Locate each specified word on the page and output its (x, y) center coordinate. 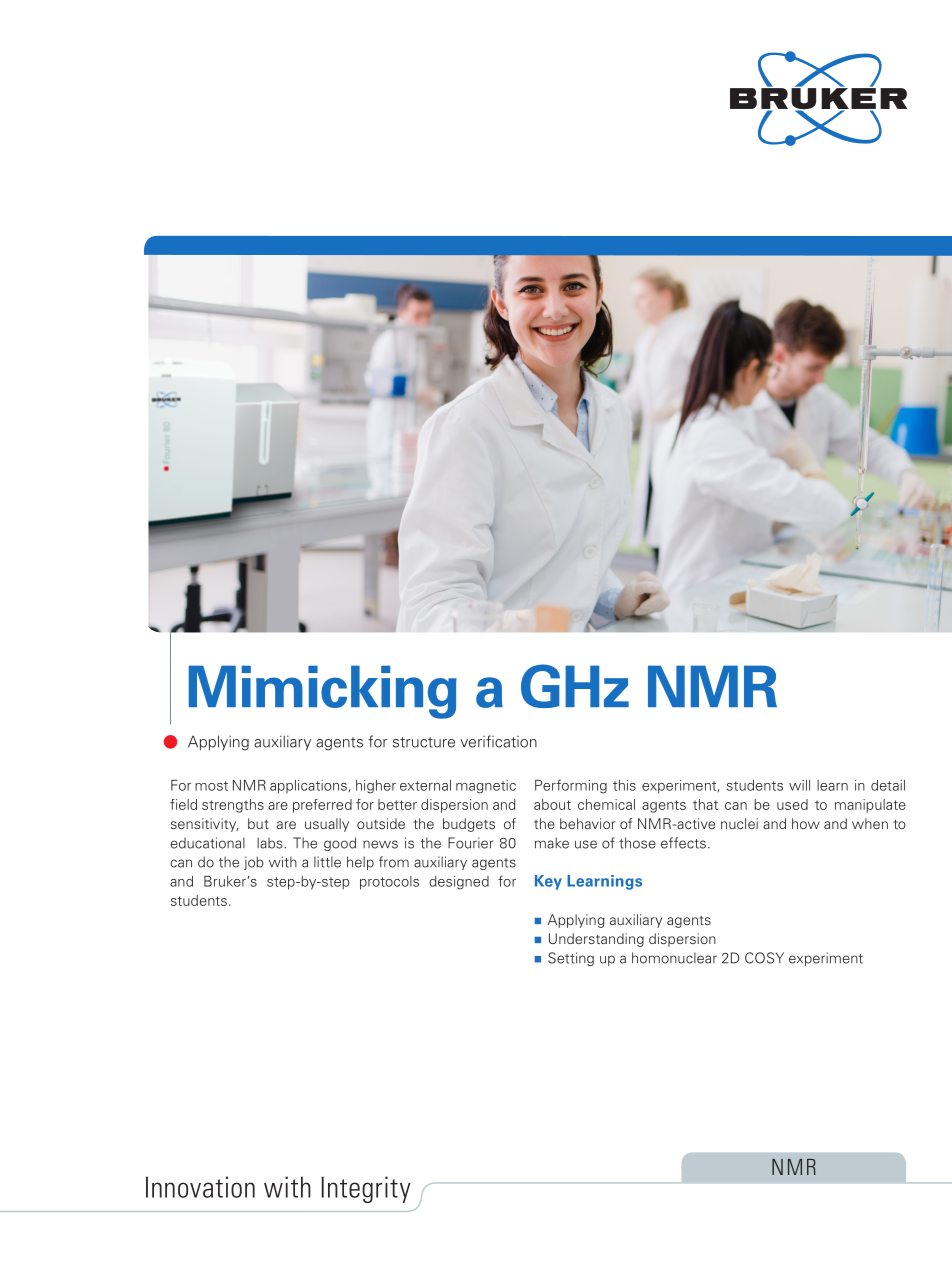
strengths (233, 806)
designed (459, 883)
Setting (571, 959)
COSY (764, 958)
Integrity (366, 1189)
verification (498, 741)
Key (548, 882)
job (254, 863)
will (799, 785)
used (792, 804)
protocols (389, 883)
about (552, 804)
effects (683, 843)
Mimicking (323, 692)
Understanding (596, 940)
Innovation (200, 1187)
